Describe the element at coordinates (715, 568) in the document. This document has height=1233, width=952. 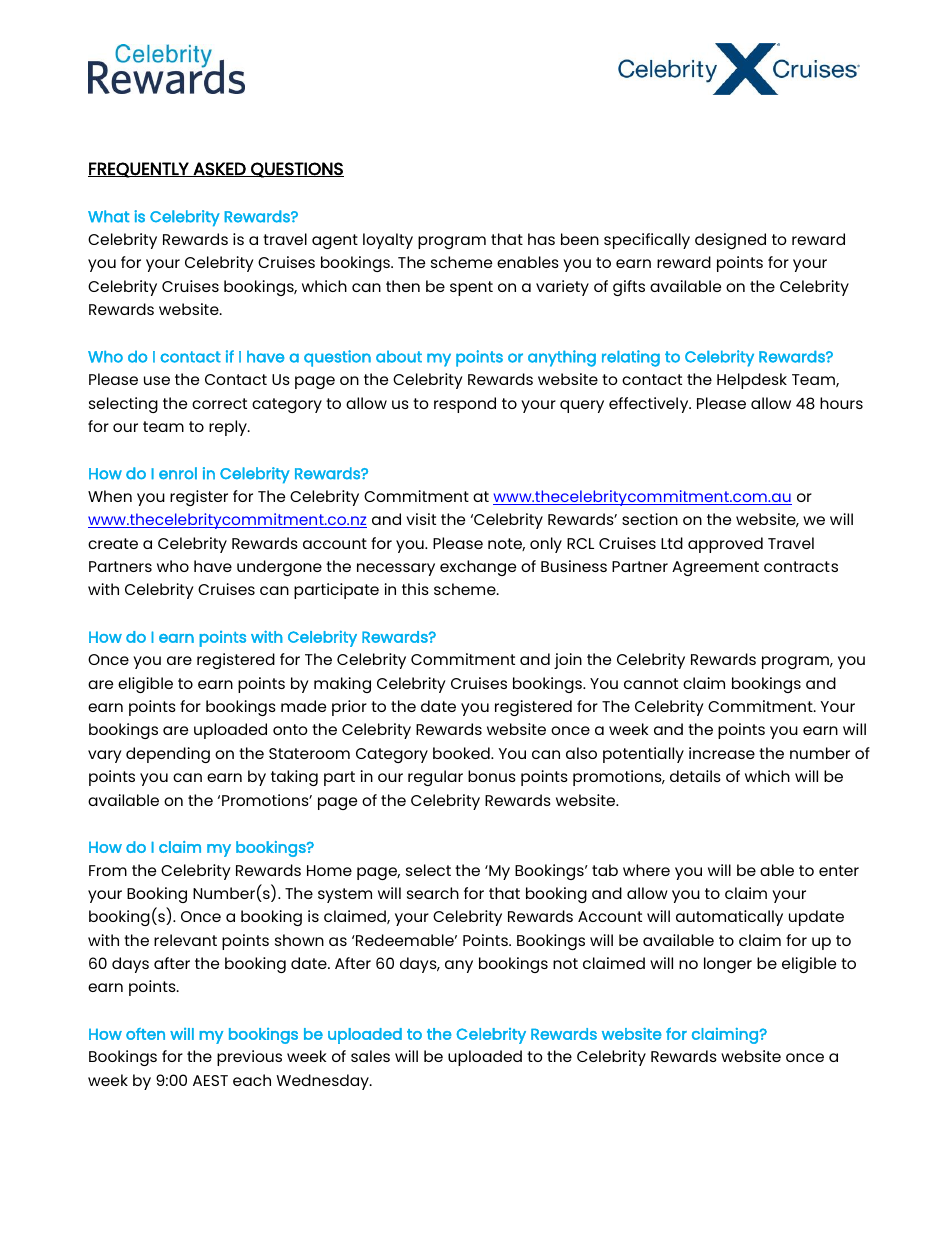
I see `Agreement` at that location.
